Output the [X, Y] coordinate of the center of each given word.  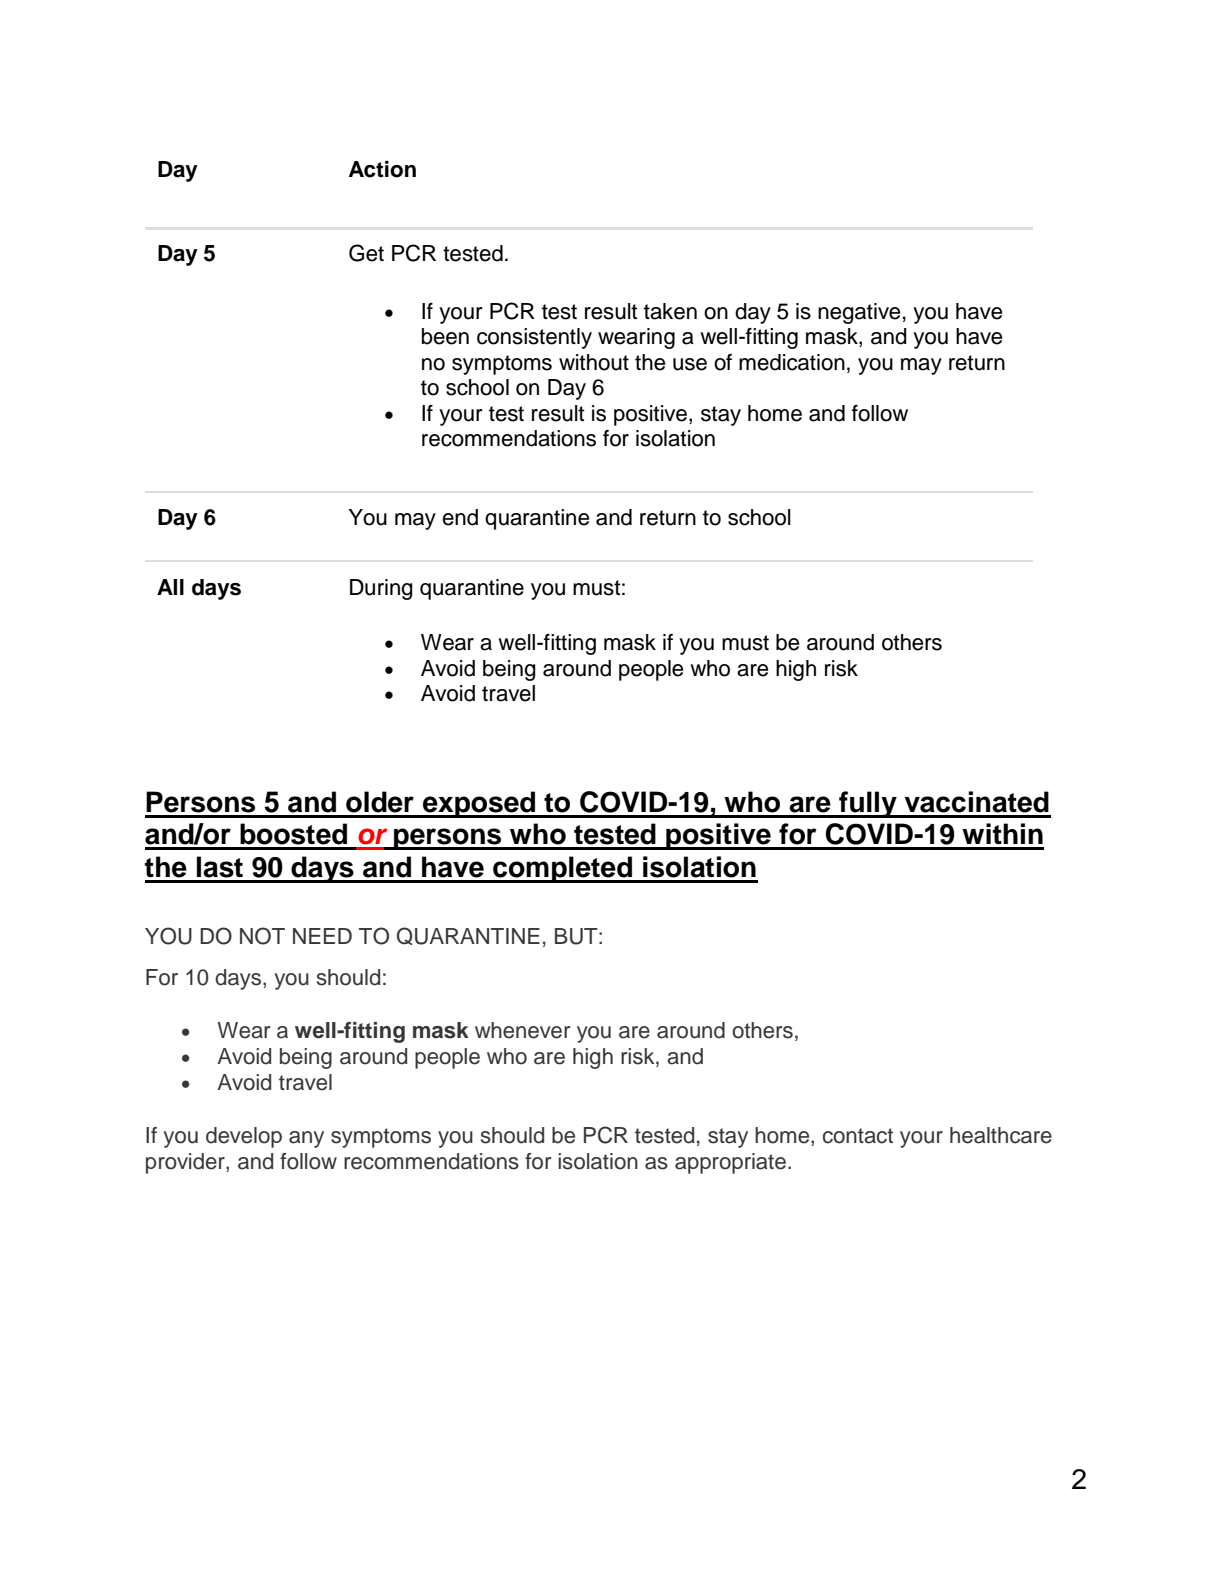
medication [792, 362]
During [381, 589]
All [170, 587]
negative [859, 313]
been [445, 336]
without [594, 362]
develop [244, 1137]
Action [382, 169]
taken [670, 311]
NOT [262, 936]
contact [858, 1136]
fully [868, 804]
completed [562, 869]
